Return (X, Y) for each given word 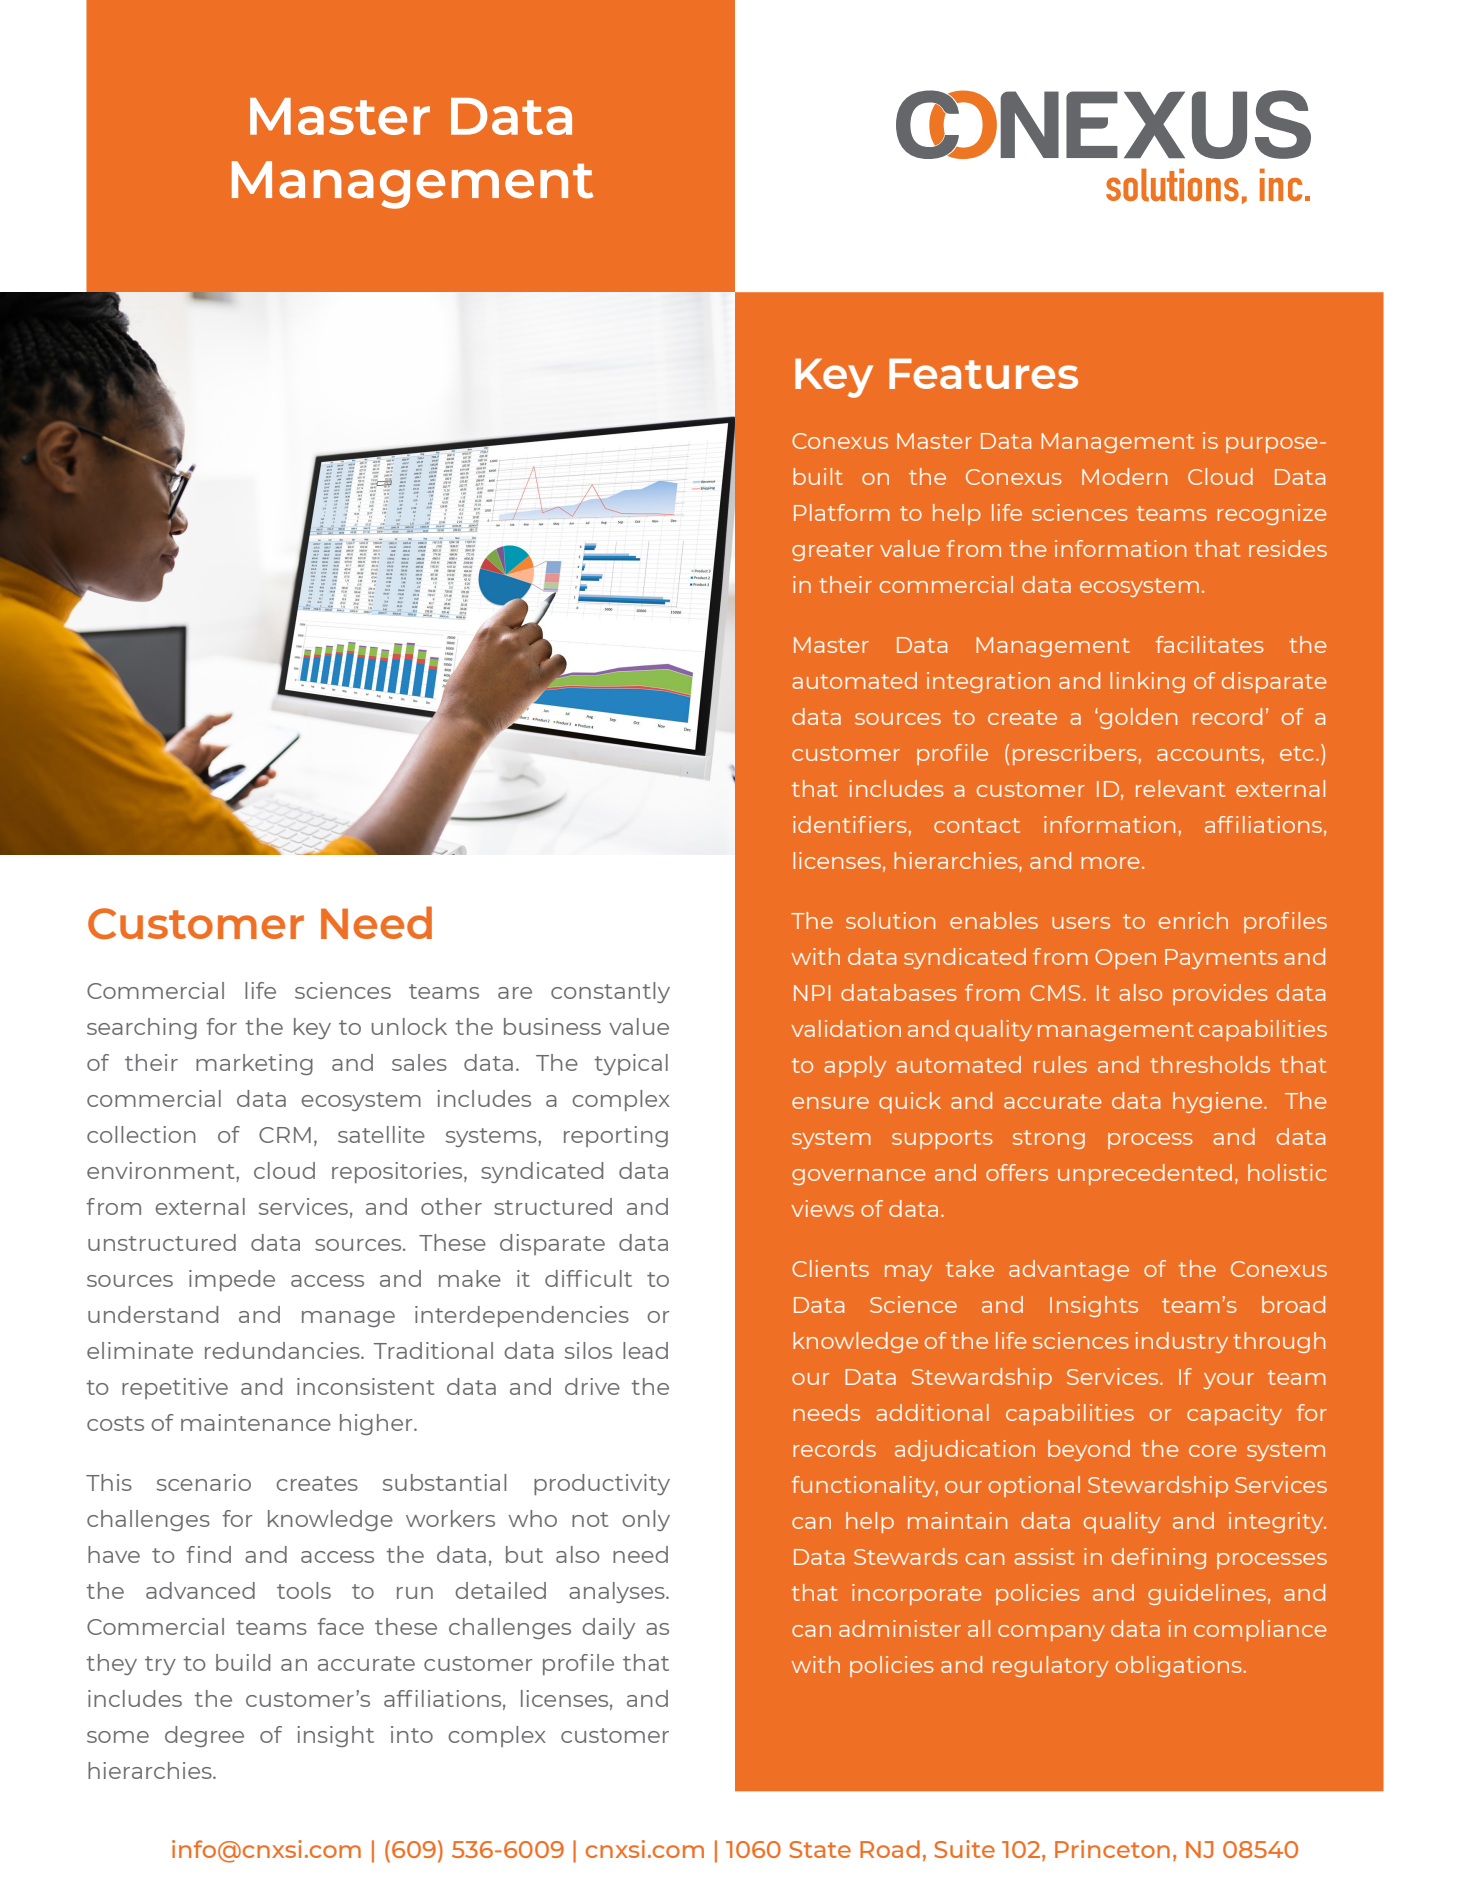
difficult (588, 1278)
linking (1147, 682)
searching (142, 1028)
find (208, 1554)
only (646, 1520)
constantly (610, 992)
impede (232, 1280)
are (515, 993)
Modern (1124, 476)
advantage (1069, 1270)
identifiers (851, 824)
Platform (842, 512)
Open (1125, 959)
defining (1159, 1558)
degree (204, 1736)
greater (833, 551)
